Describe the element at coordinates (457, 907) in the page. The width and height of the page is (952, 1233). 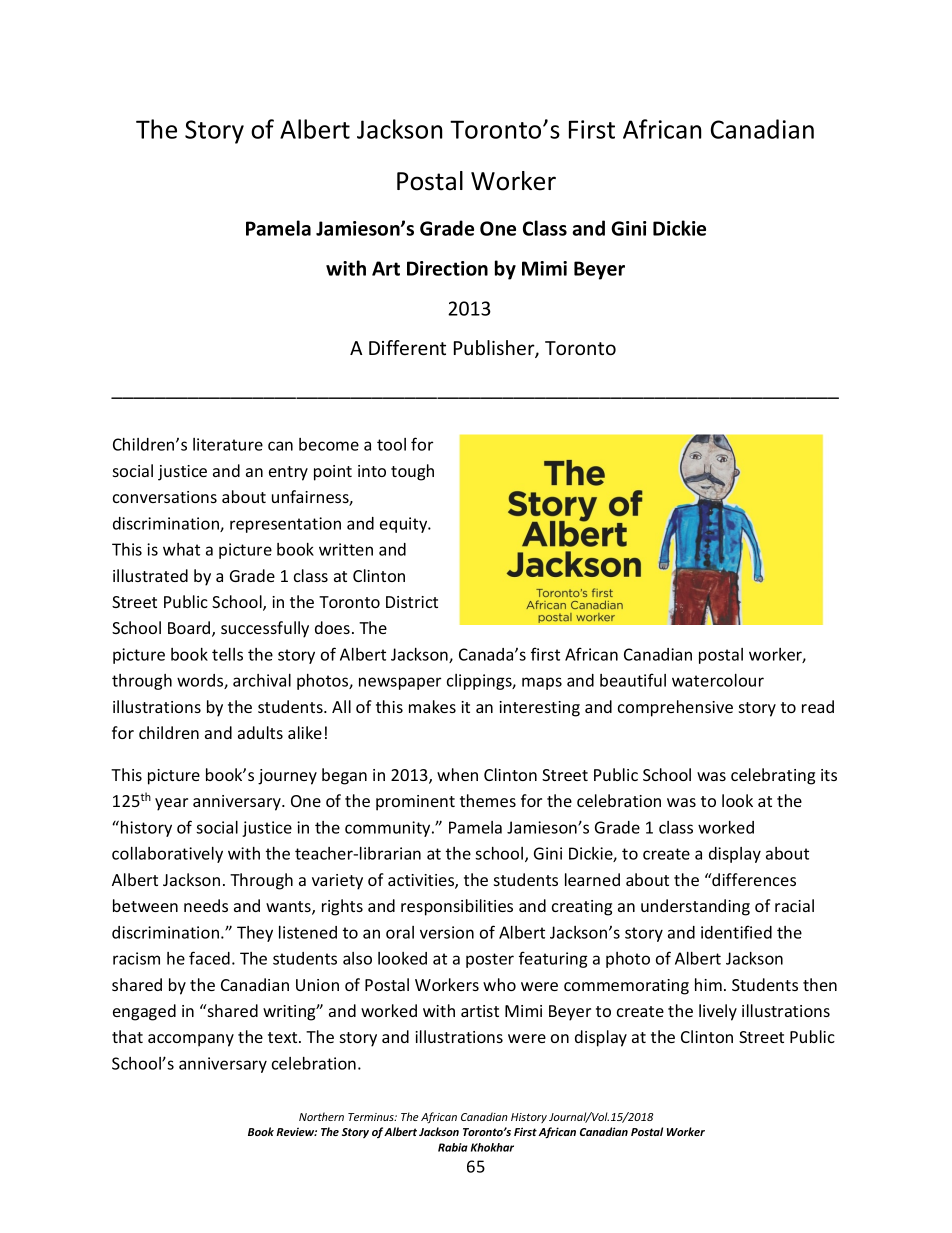
I see `responsibilities` at that location.
